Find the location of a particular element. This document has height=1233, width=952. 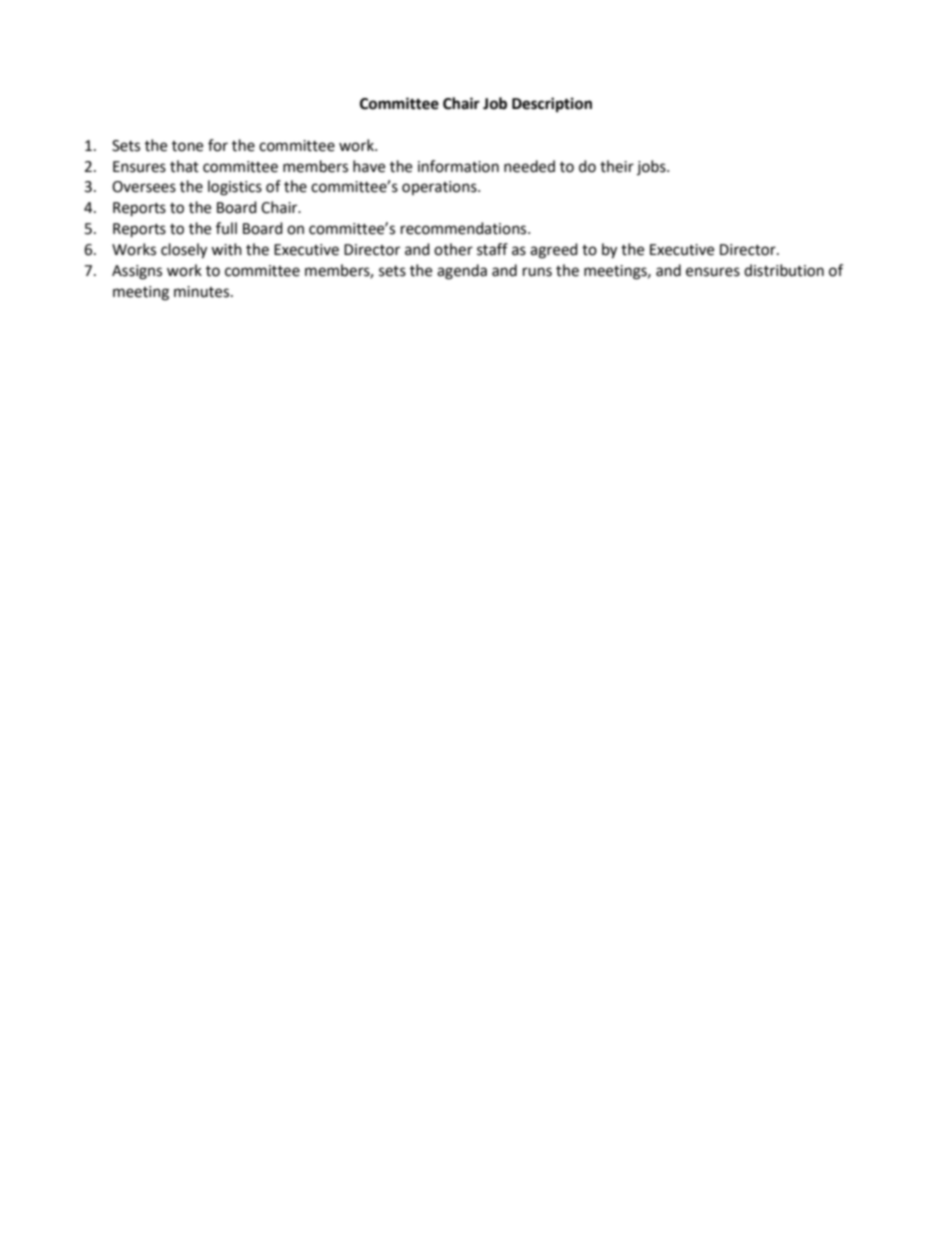

recommendations is located at coordinates (465, 228).
